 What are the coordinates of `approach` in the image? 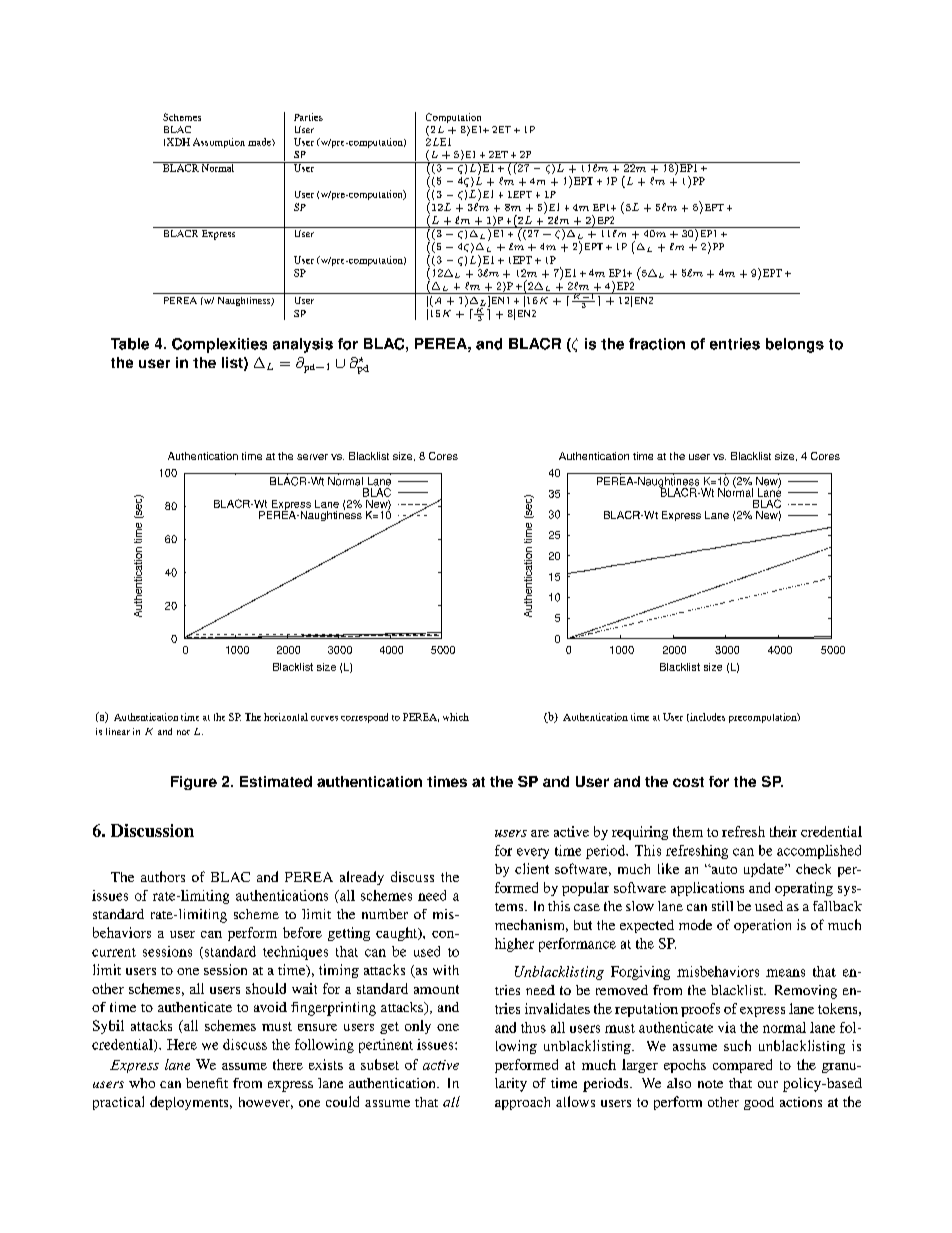 It's located at (522, 1103).
